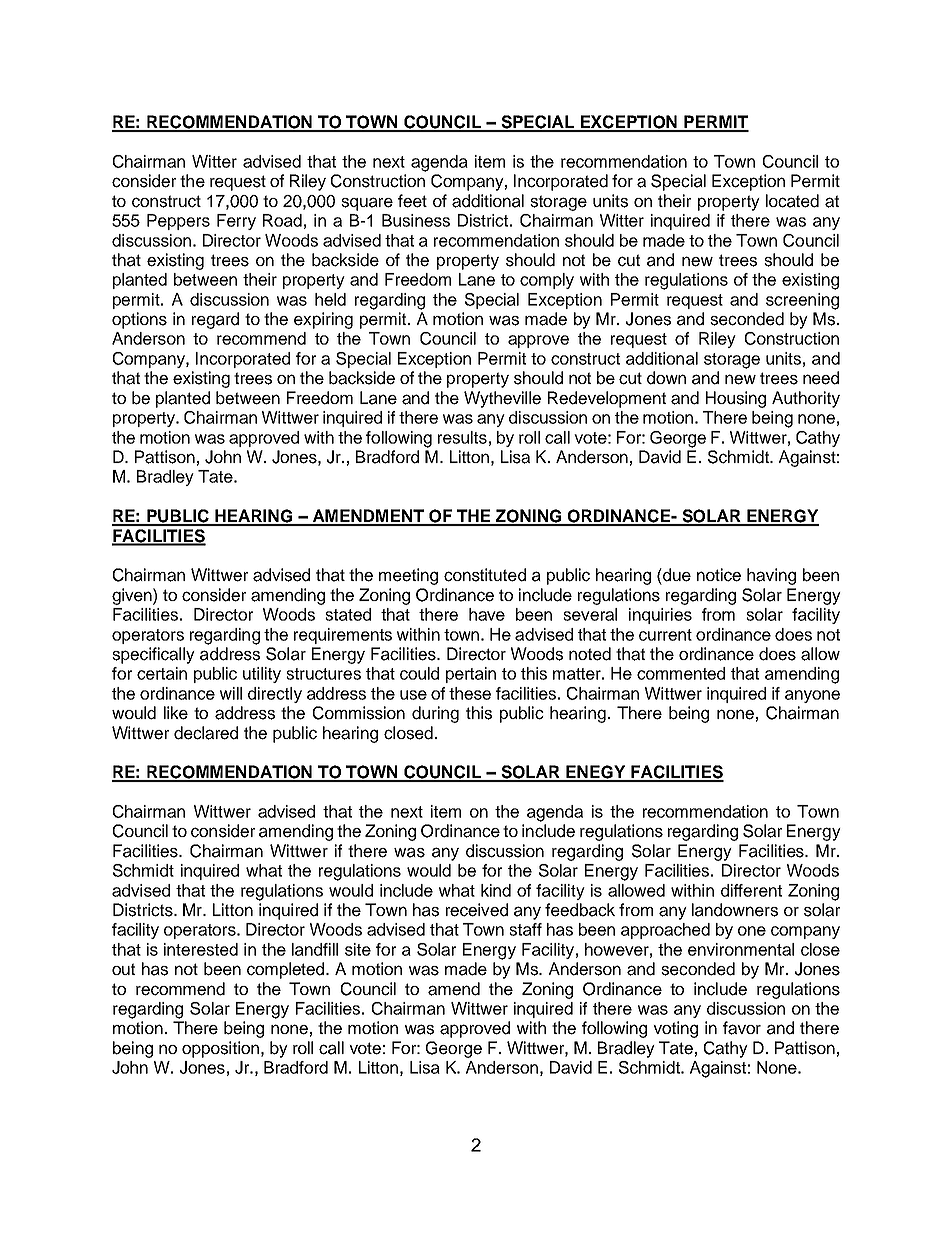 The width and height of the document is (952, 1233). What do you see at coordinates (236, 222) in the document?
I see `Ferry` at bounding box center [236, 222].
